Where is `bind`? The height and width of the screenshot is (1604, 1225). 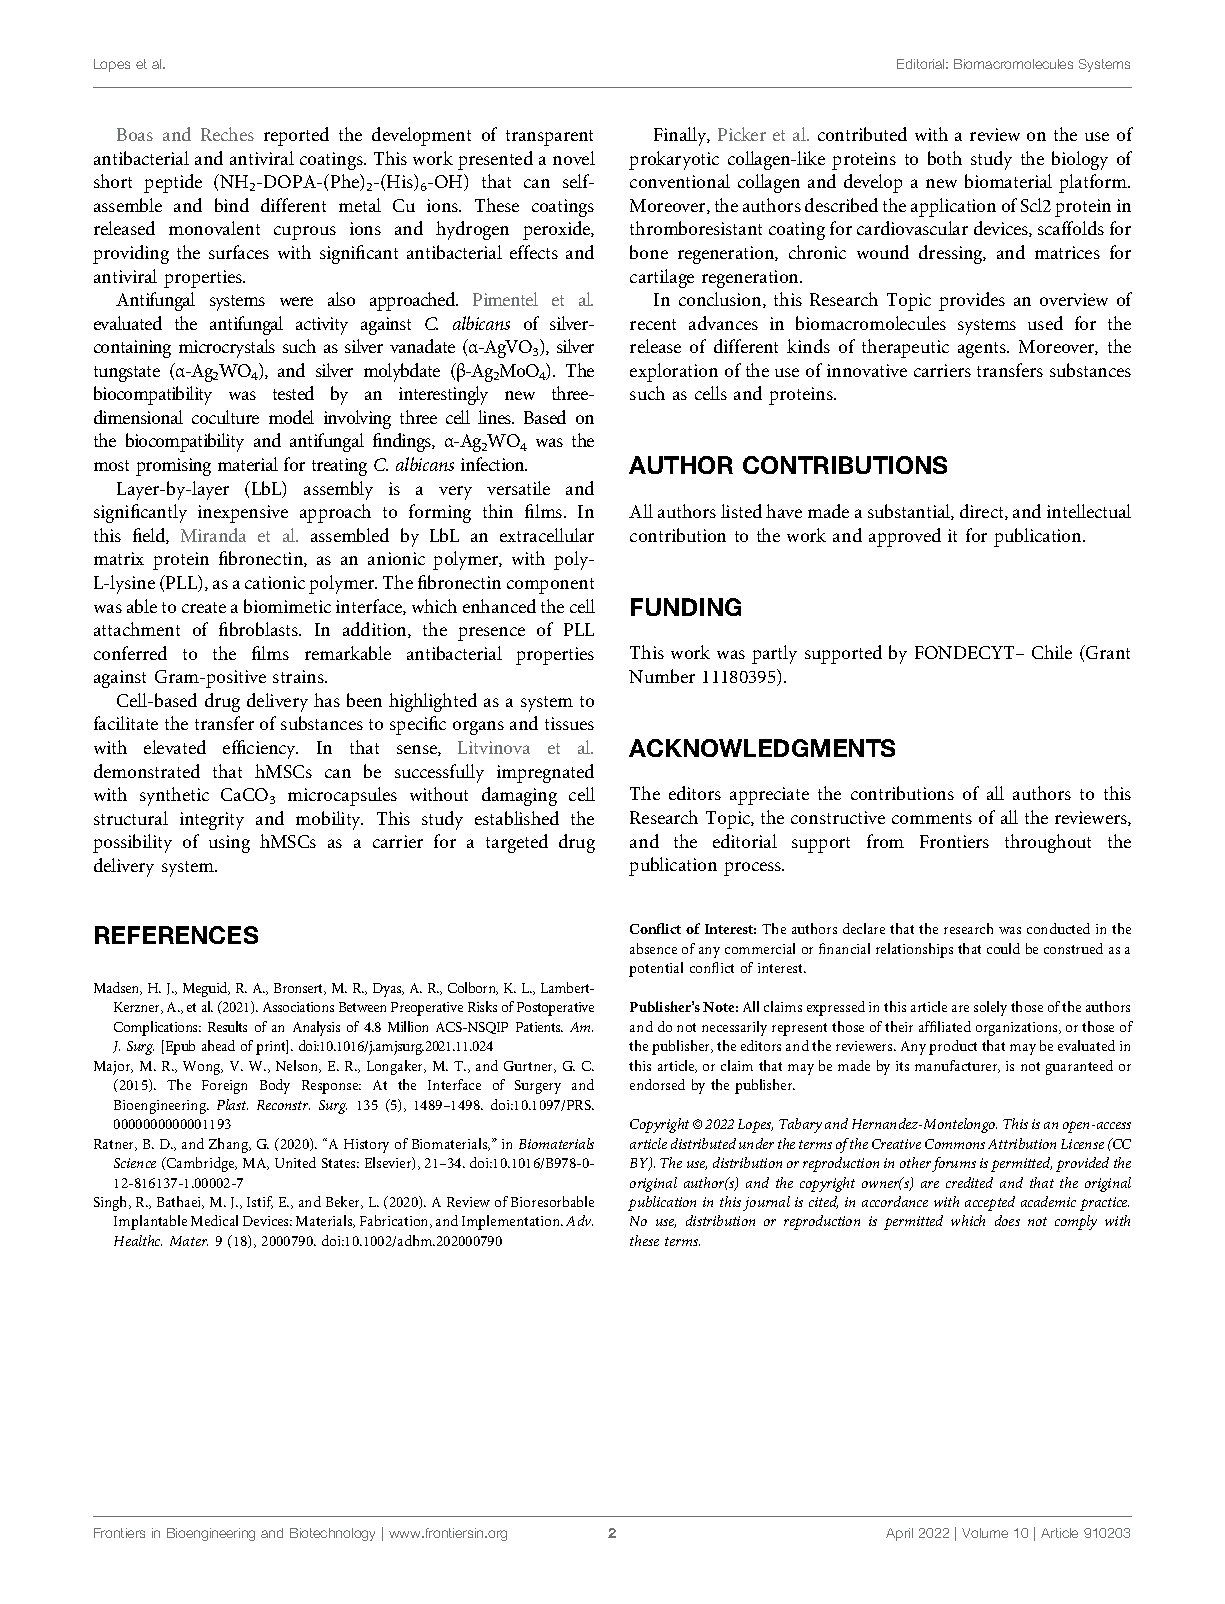
bind is located at coordinates (232, 205).
